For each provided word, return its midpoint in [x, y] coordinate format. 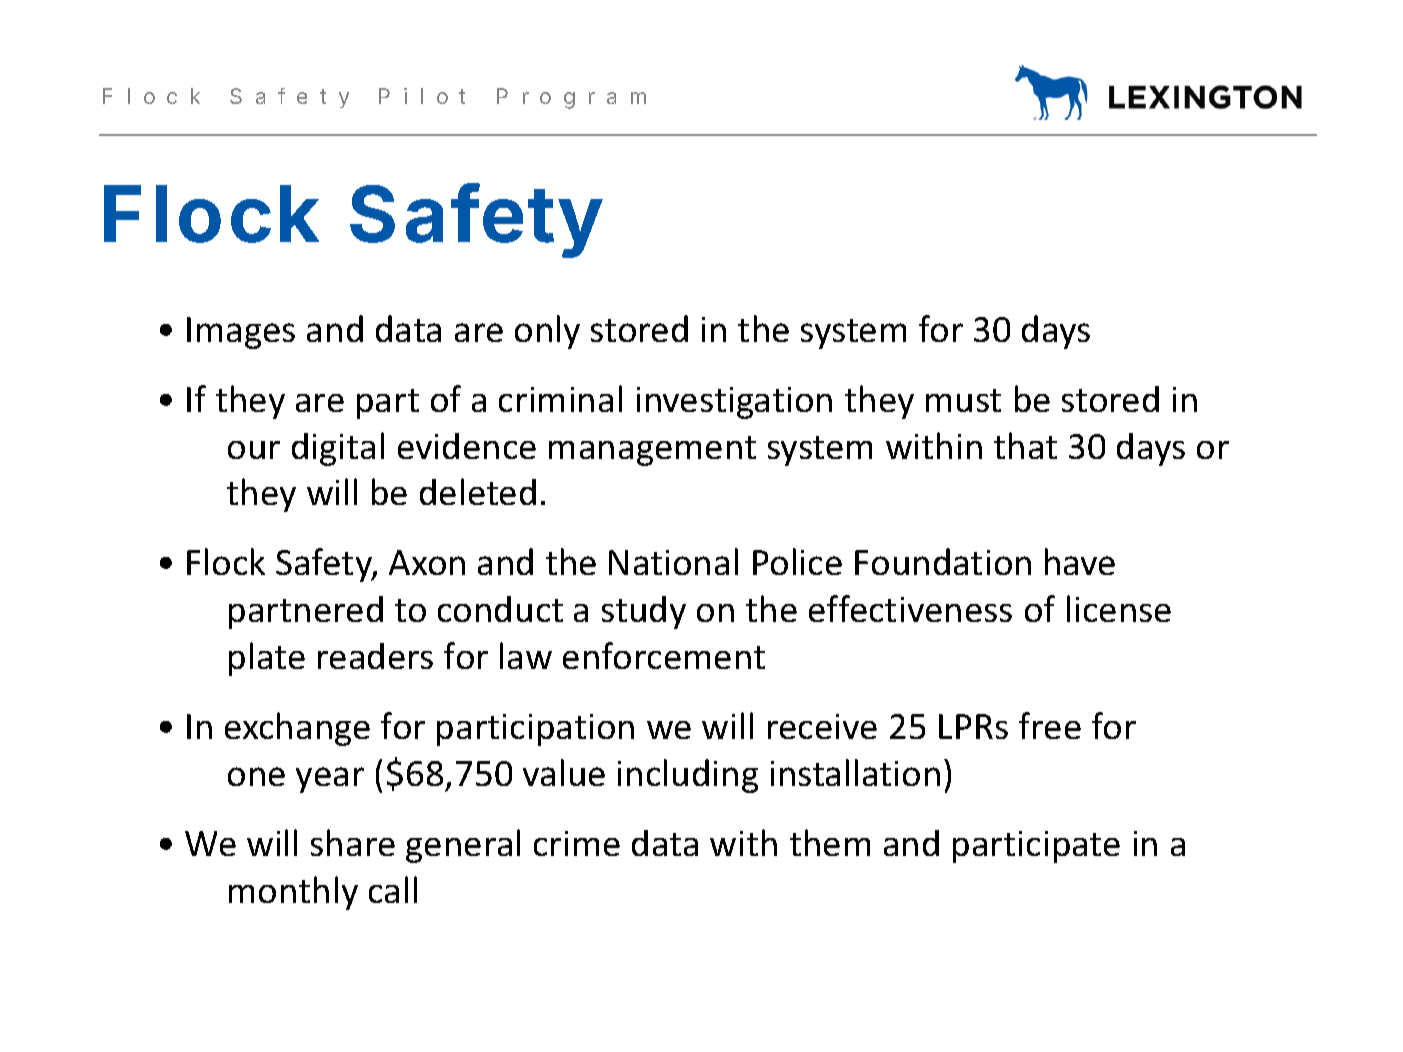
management [652, 451]
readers [375, 656]
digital [338, 449]
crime [577, 843]
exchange [297, 729]
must [963, 400]
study [644, 612]
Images [241, 333]
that [1025, 445]
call [393, 889]
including [688, 776]
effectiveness [910, 608]
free [1050, 725]
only [547, 332]
